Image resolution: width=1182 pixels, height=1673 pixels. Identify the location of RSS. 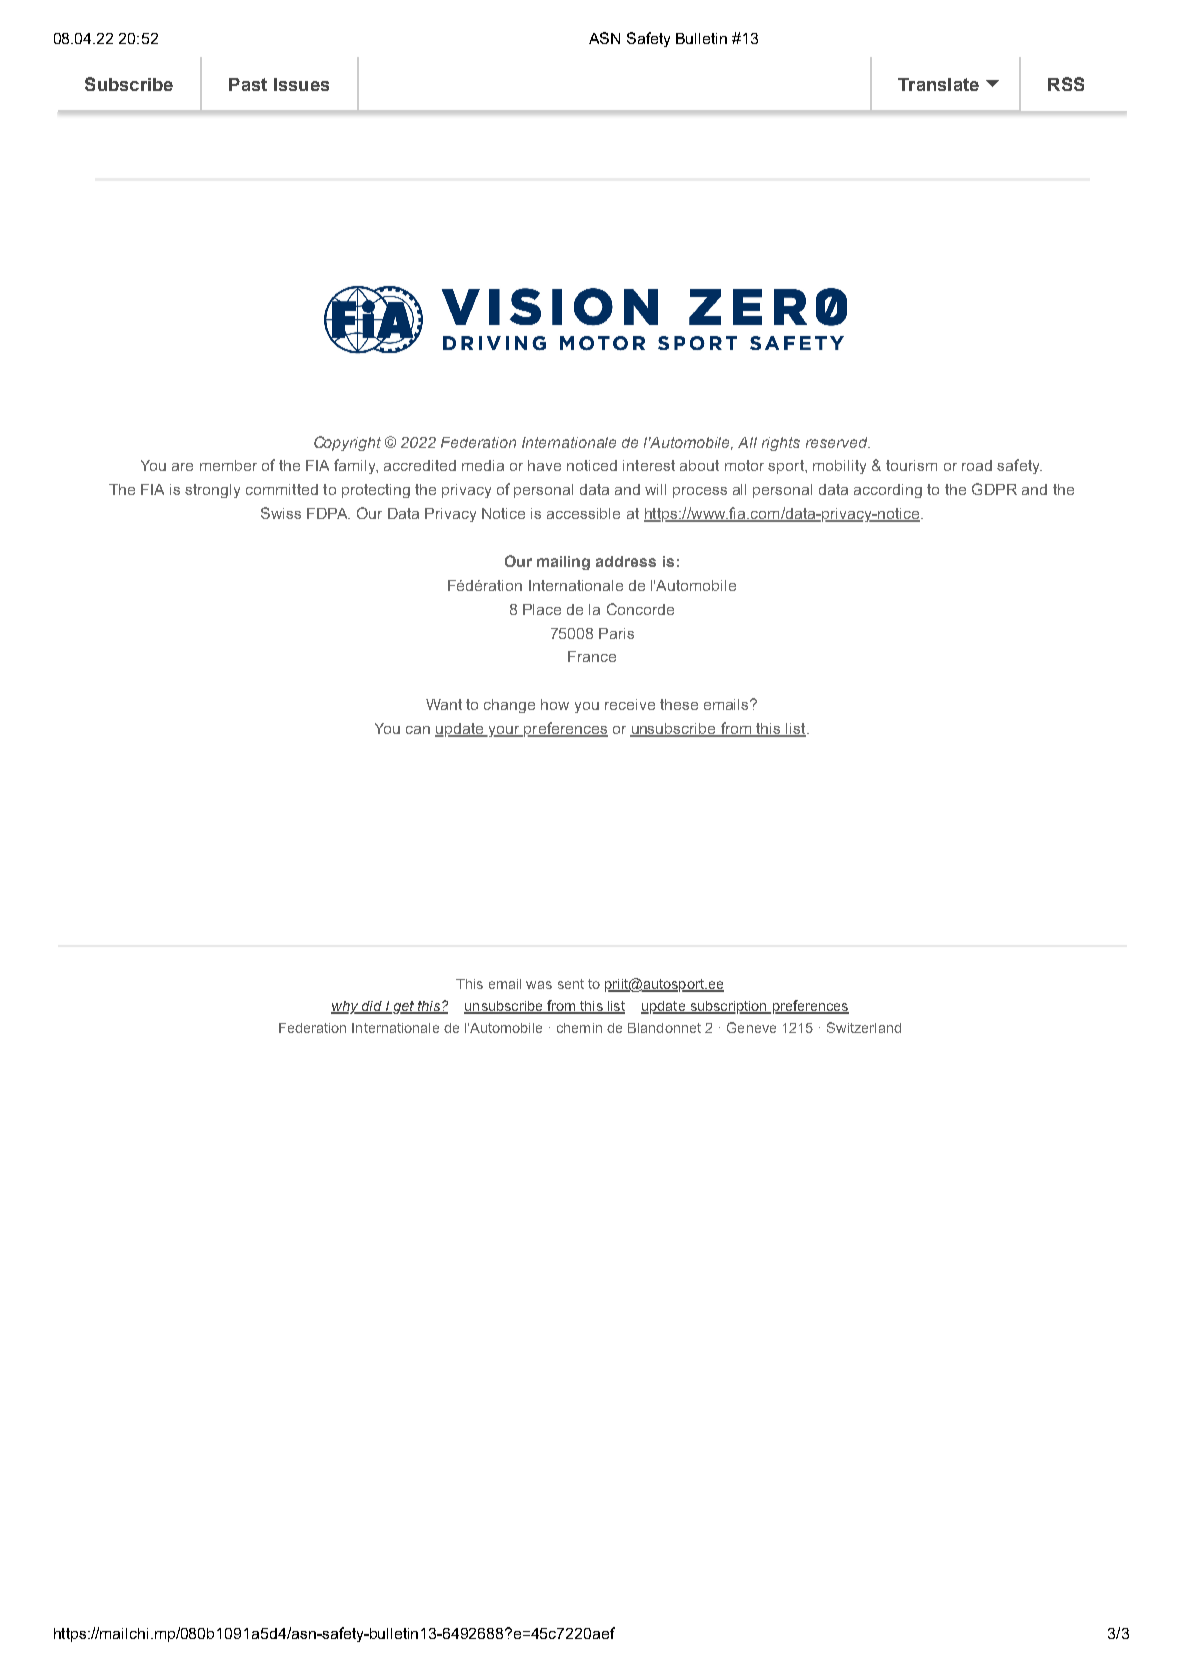
(1066, 84).
